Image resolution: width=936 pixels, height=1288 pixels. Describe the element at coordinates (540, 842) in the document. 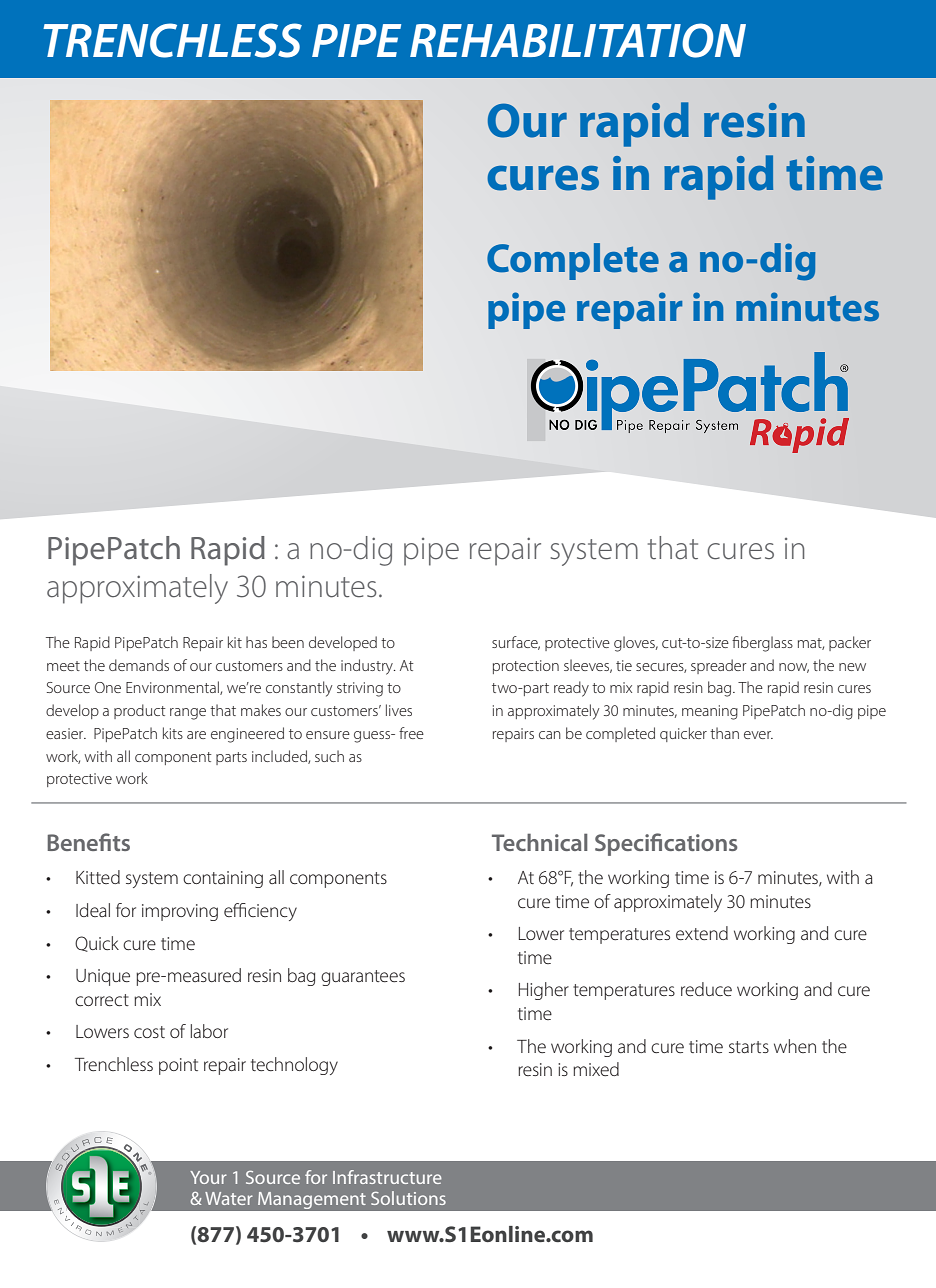

I see `Technical` at that location.
